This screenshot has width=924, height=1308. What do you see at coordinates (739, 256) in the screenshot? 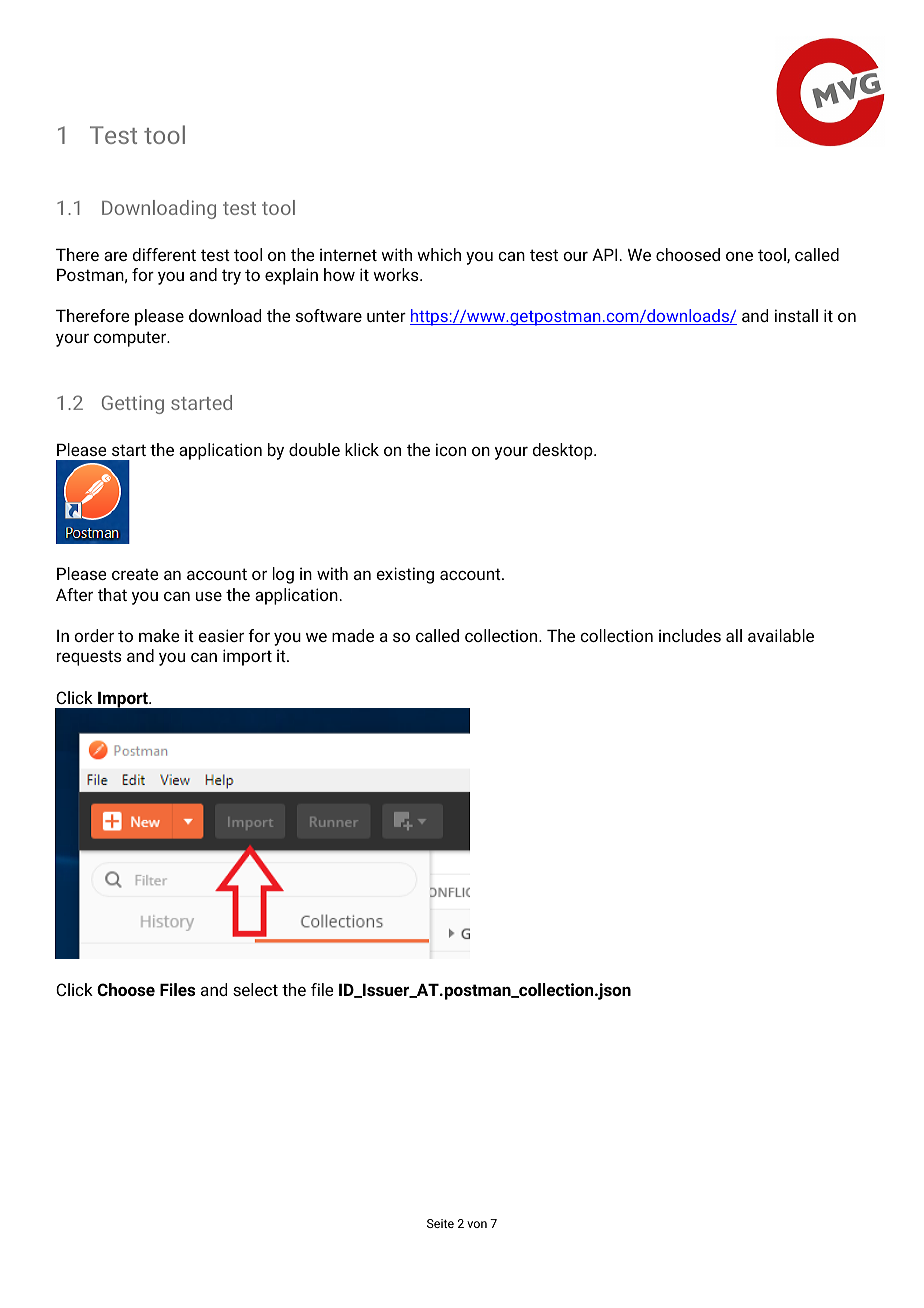
I see `one` at bounding box center [739, 256].
